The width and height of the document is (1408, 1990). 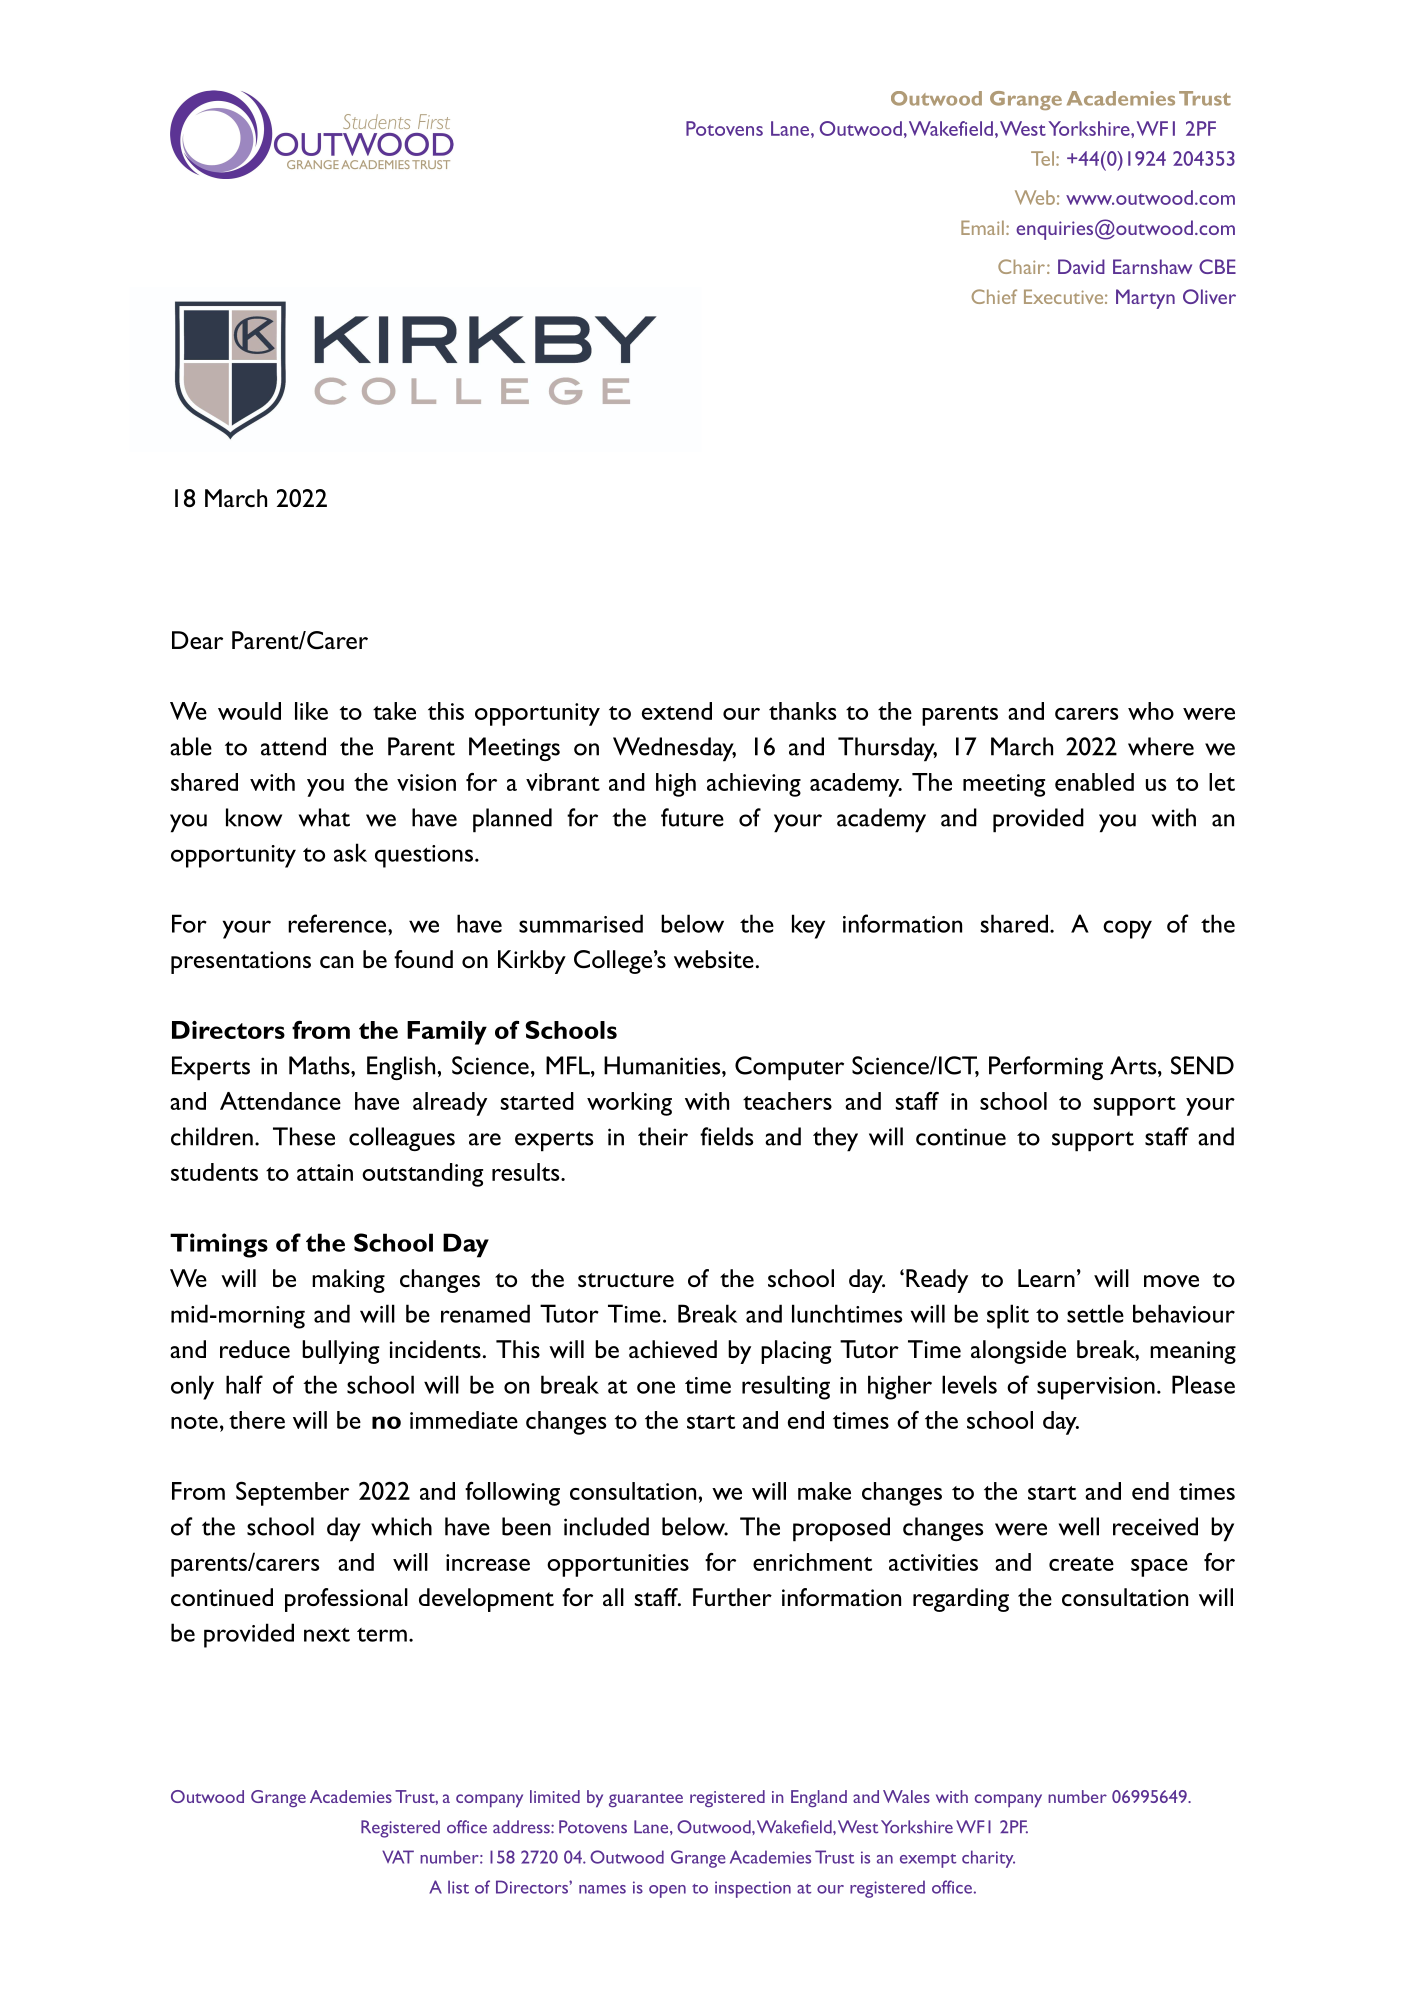 What do you see at coordinates (677, 711) in the document?
I see `extend` at bounding box center [677, 711].
